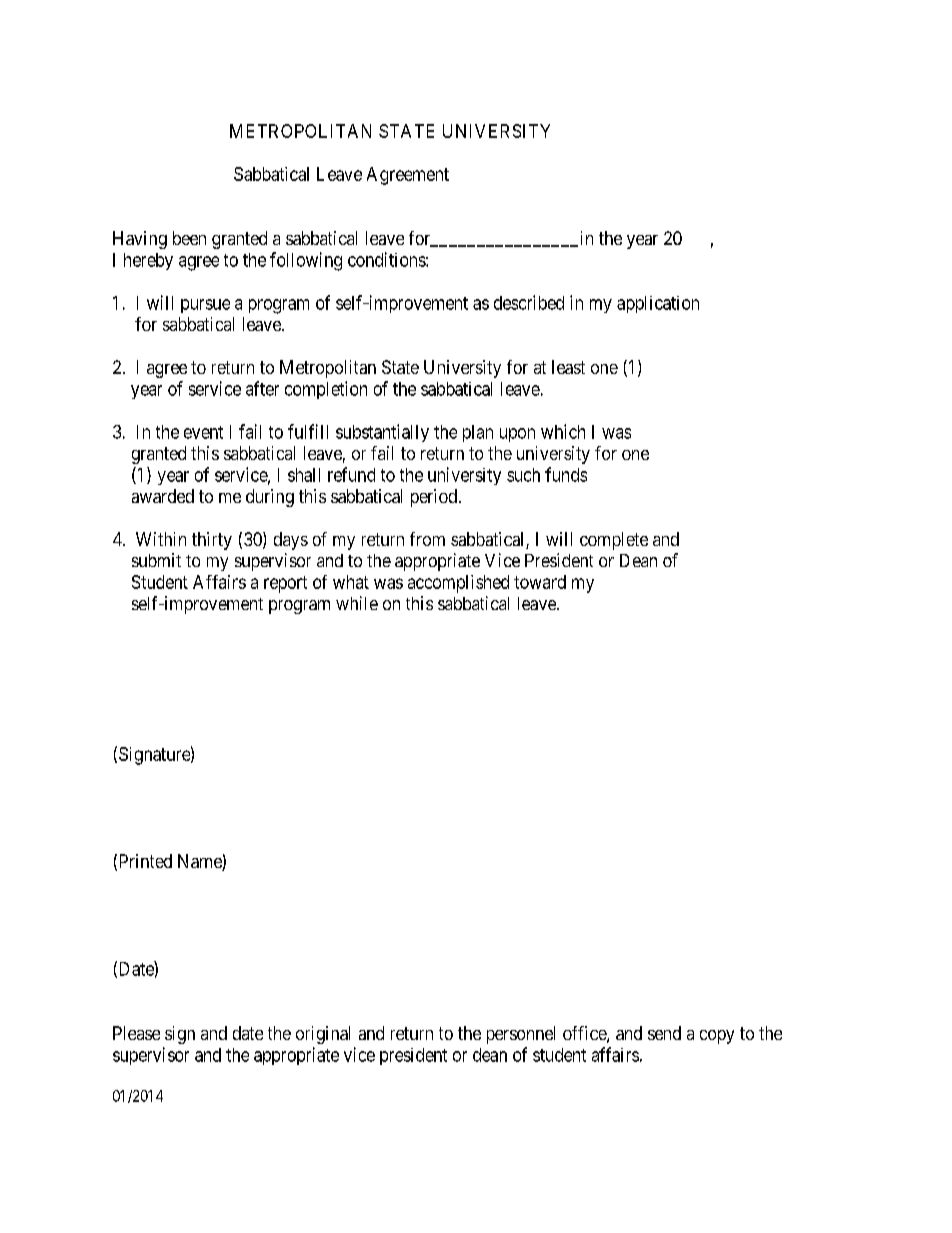 This screenshot has width=952, height=1233. Describe the element at coordinates (285, 584) in the screenshot. I see `report` at that location.
